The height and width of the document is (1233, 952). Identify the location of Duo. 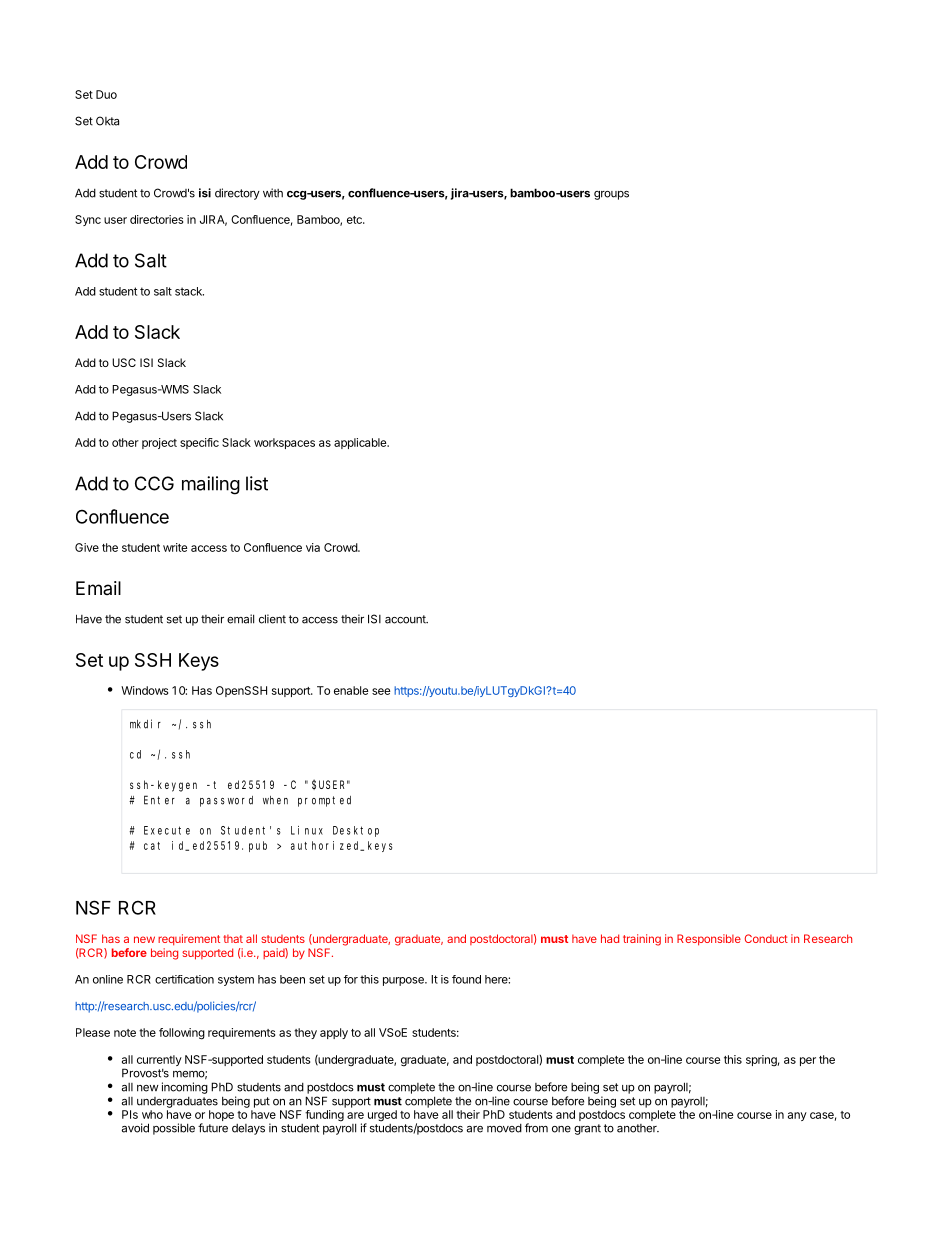
(106, 94).
